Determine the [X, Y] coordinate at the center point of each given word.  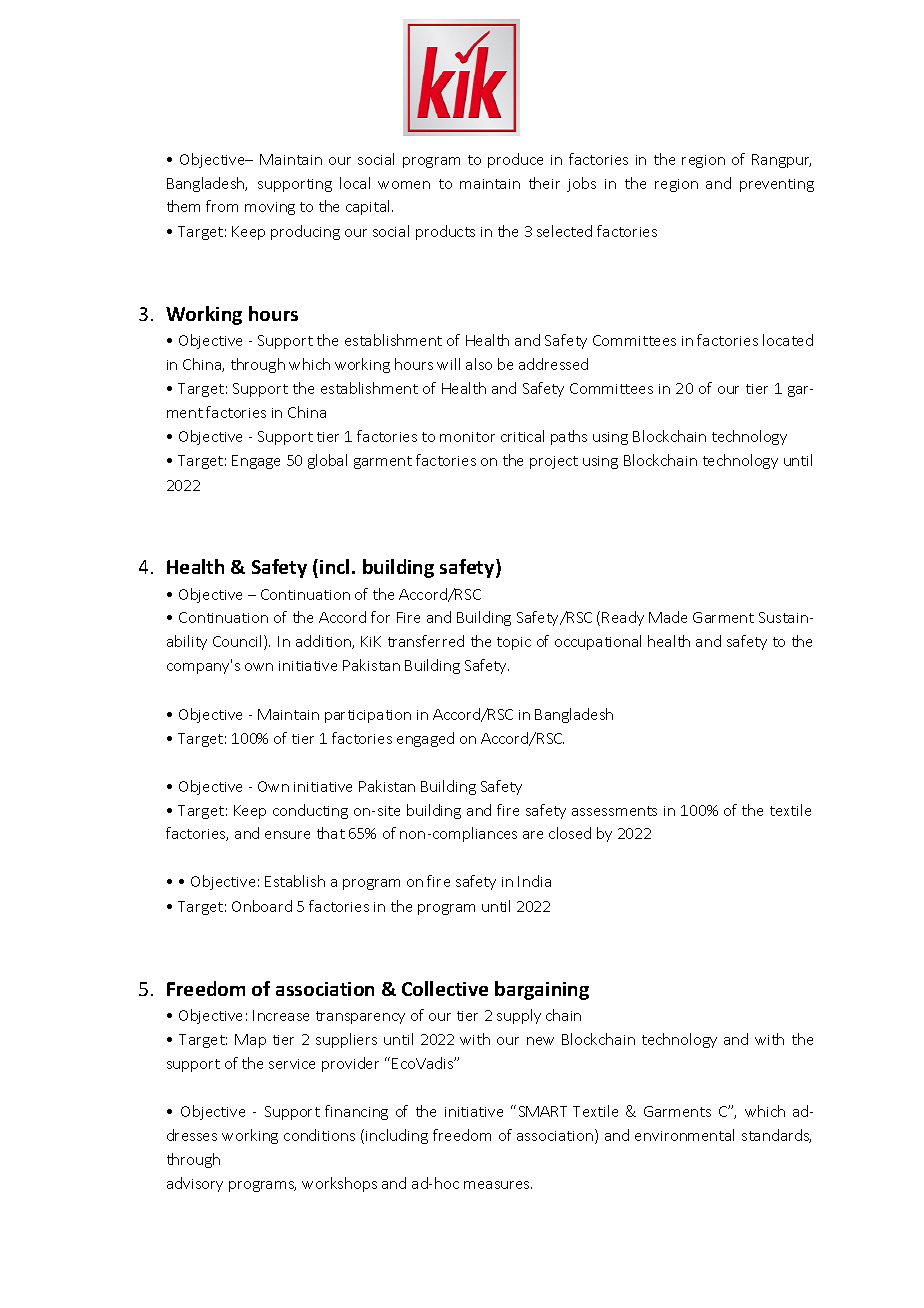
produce [515, 160]
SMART [543, 1111]
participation [368, 716]
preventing [777, 185]
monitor [467, 437]
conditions [319, 1135]
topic [514, 643]
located [788, 340]
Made [668, 617]
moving [270, 208]
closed [570, 833]
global [327, 461]
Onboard [262, 906]
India [534, 881]
